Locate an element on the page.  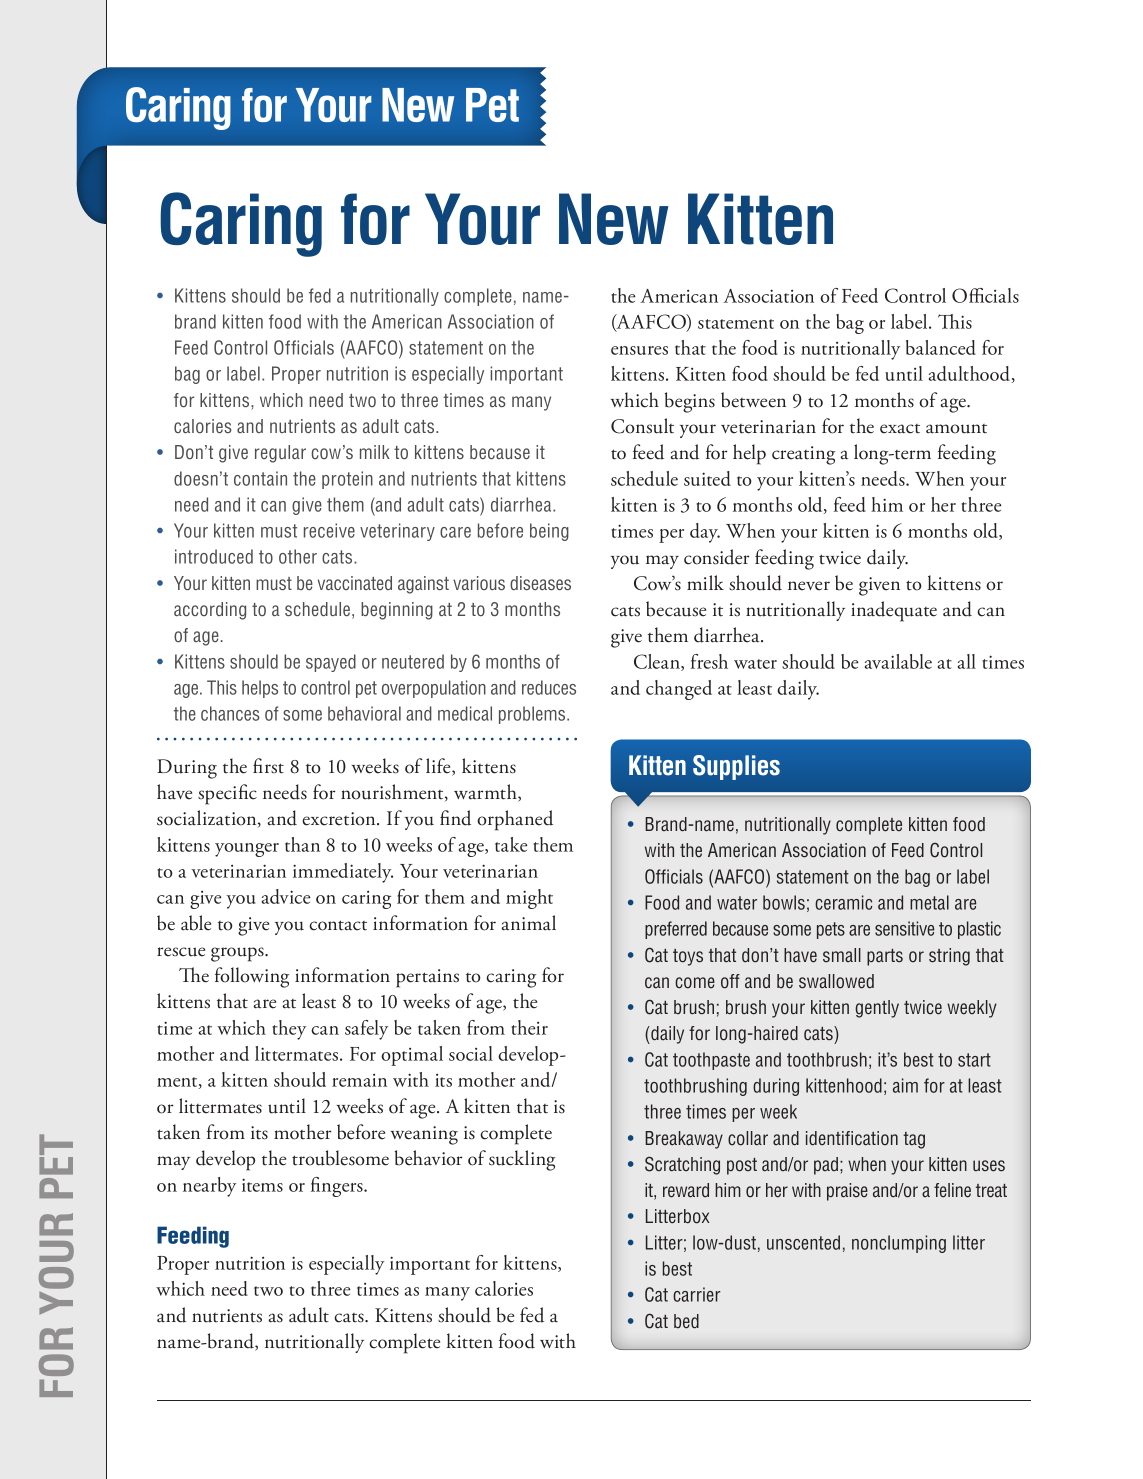
unscented is located at coordinates (803, 1242).
